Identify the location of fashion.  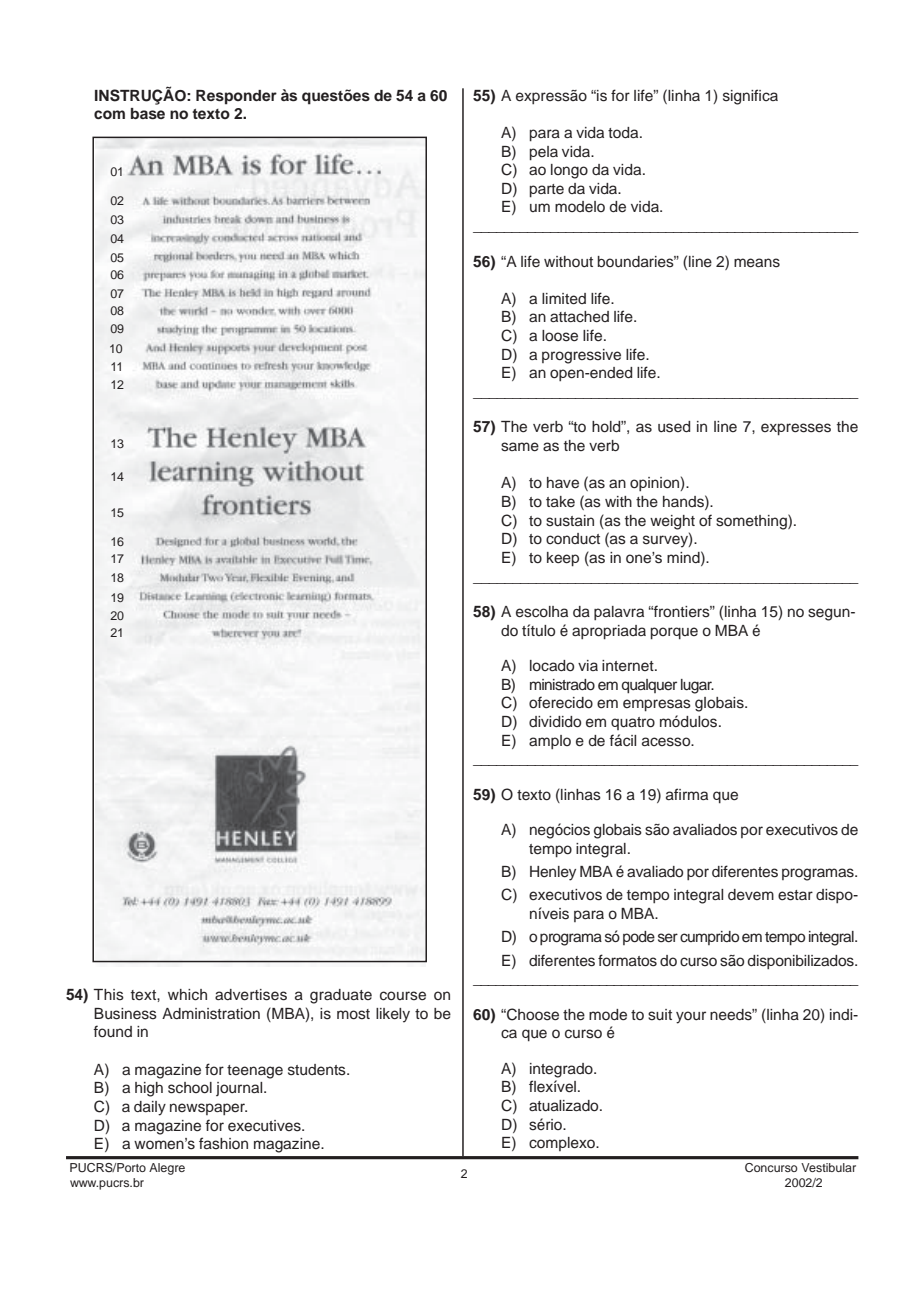
(223, 1143).
